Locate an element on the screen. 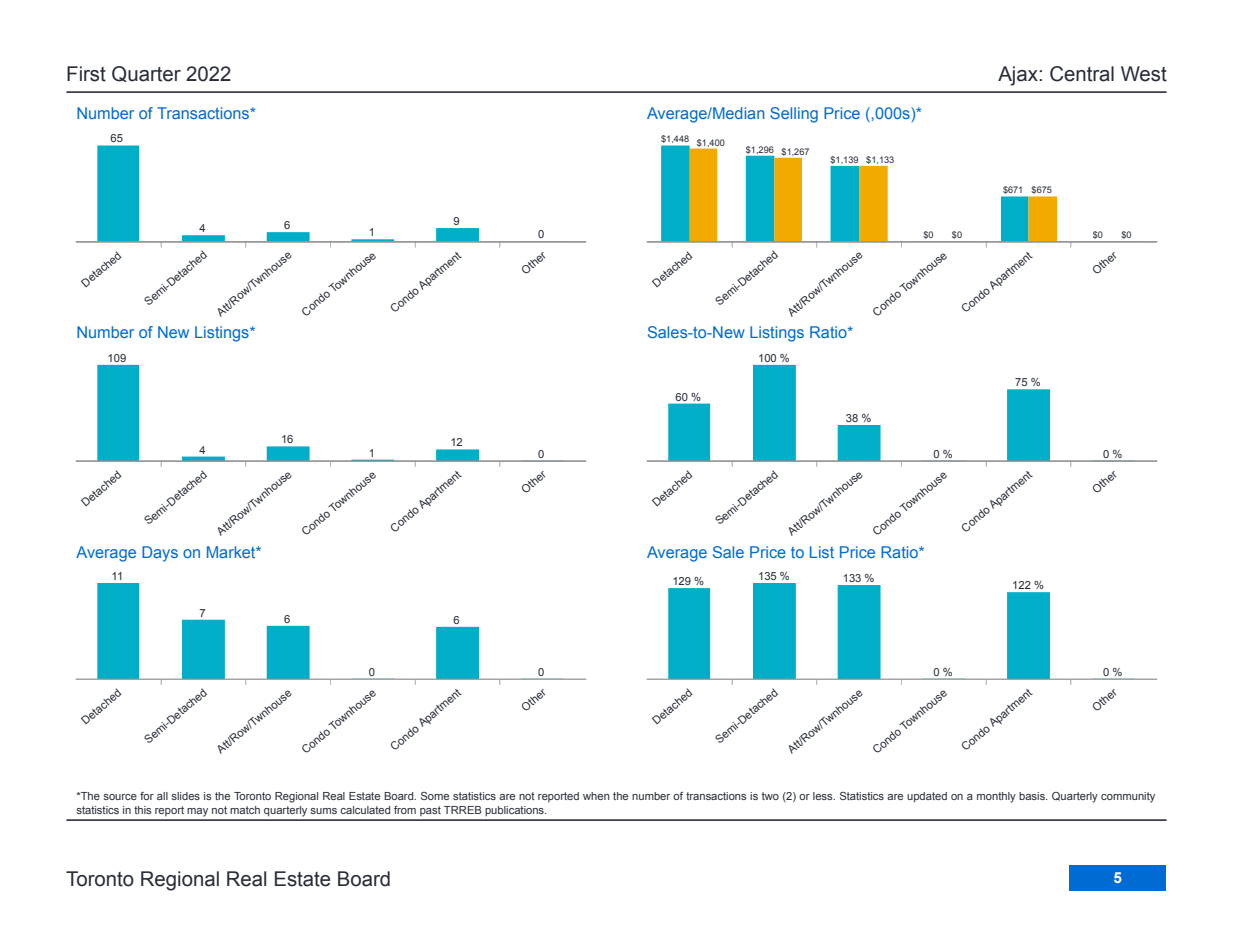  two is located at coordinates (770, 796).
